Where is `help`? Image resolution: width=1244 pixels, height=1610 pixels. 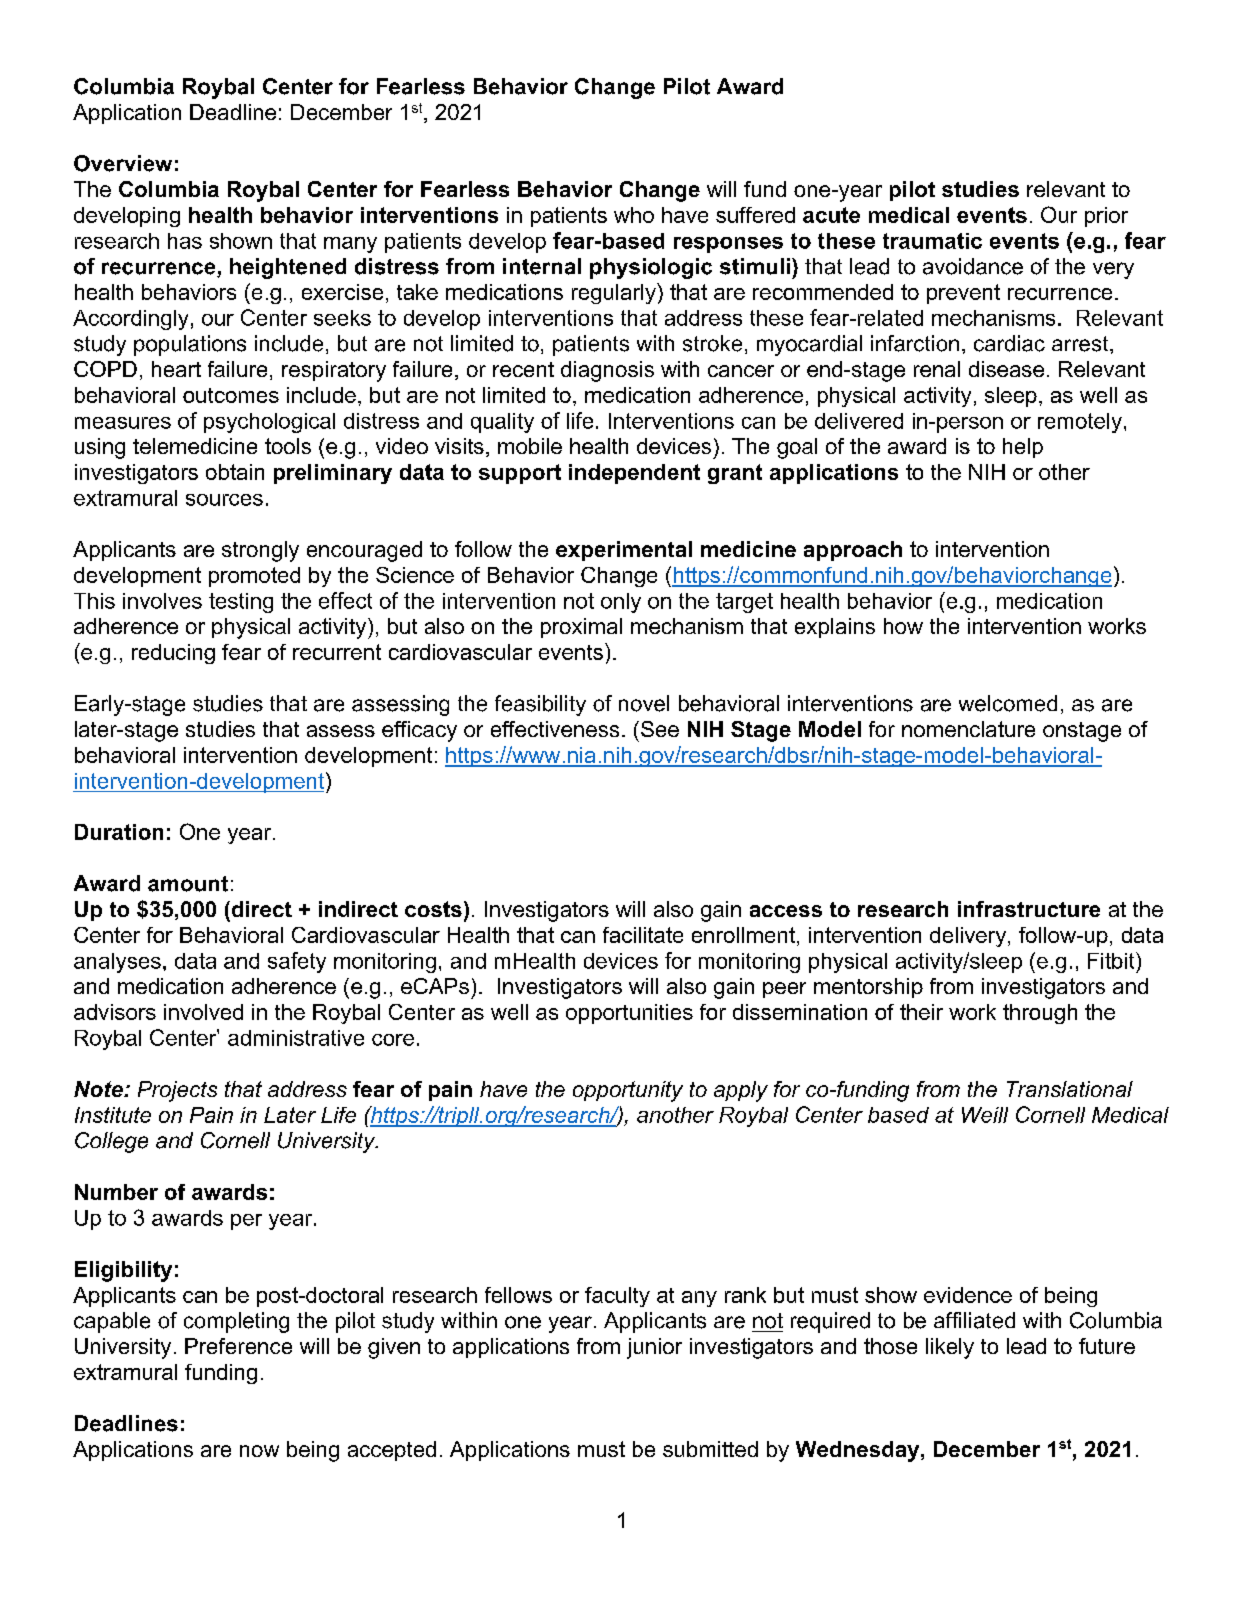 help is located at coordinates (1023, 448).
